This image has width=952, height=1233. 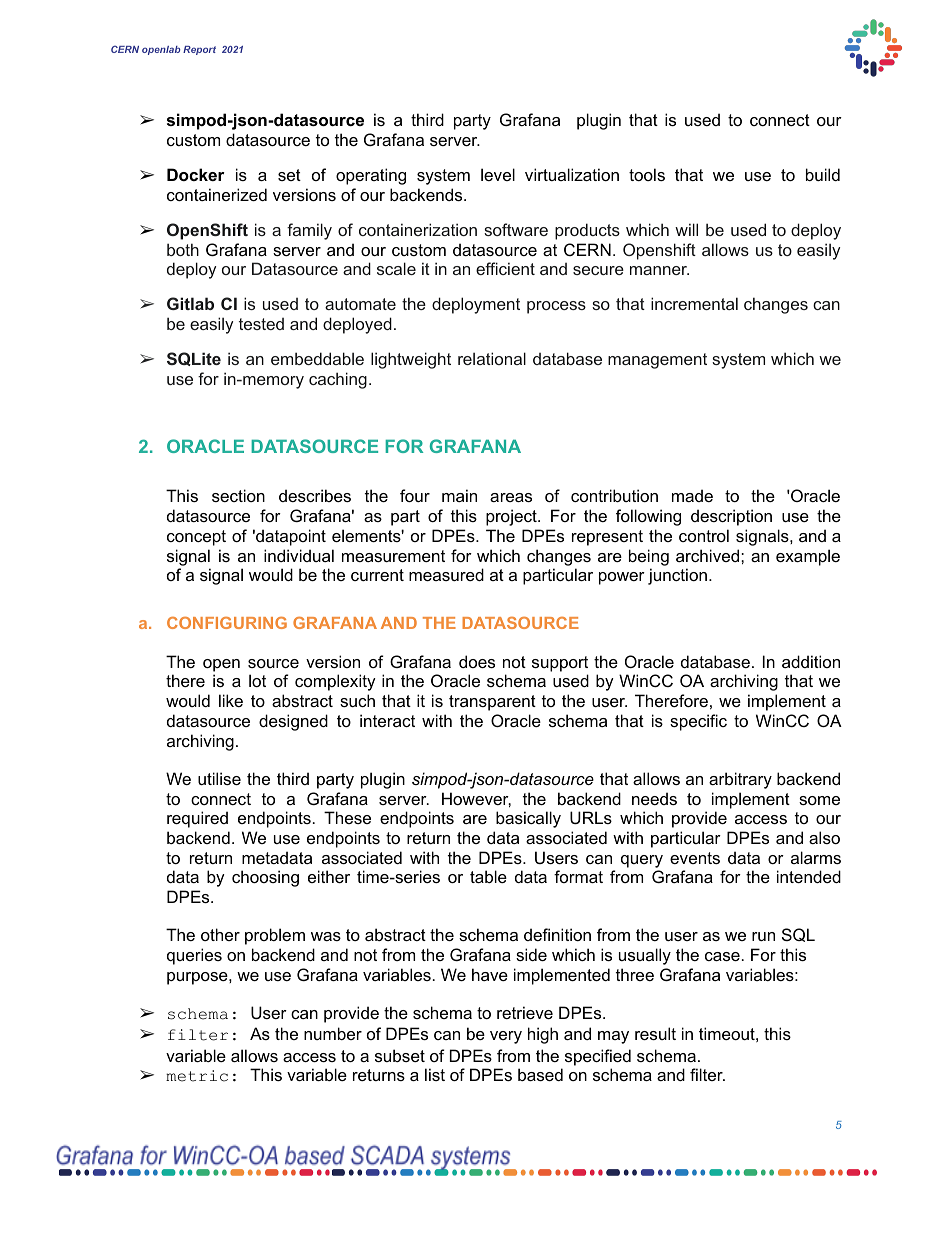 What do you see at coordinates (299, 555) in the image?
I see `individual` at bounding box center [299, 555].
